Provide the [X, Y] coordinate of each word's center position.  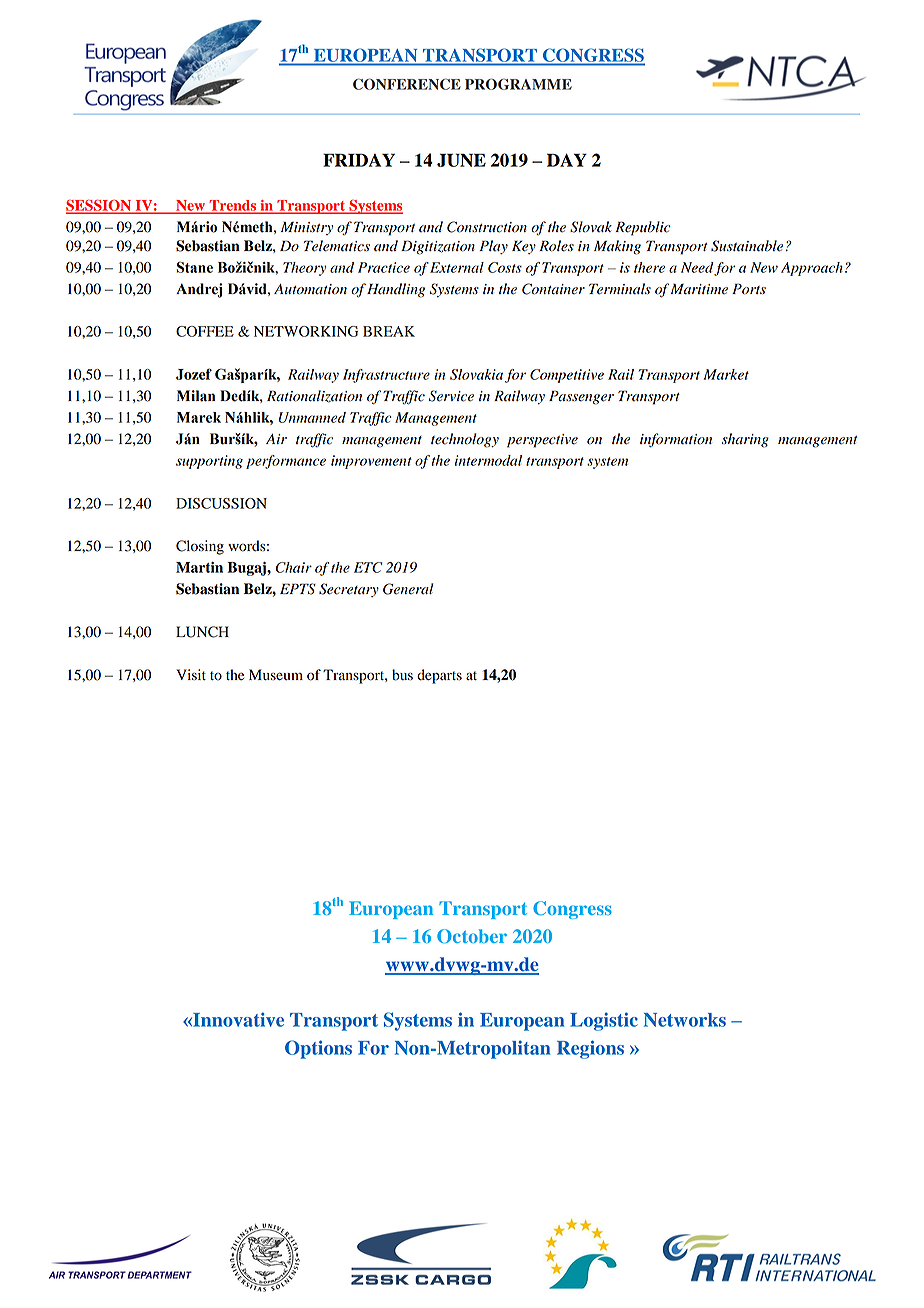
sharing [745, 440]
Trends [233, 206]
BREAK [389, 331]
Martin [199, 567]
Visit [191, 674]
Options [318, 1049]
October [472, 936]
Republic [643, 228]
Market [726, 374]
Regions [590, 1049]
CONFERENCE [407, 84]
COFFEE [205, 331]
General [408, 589]
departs [439, 676]
